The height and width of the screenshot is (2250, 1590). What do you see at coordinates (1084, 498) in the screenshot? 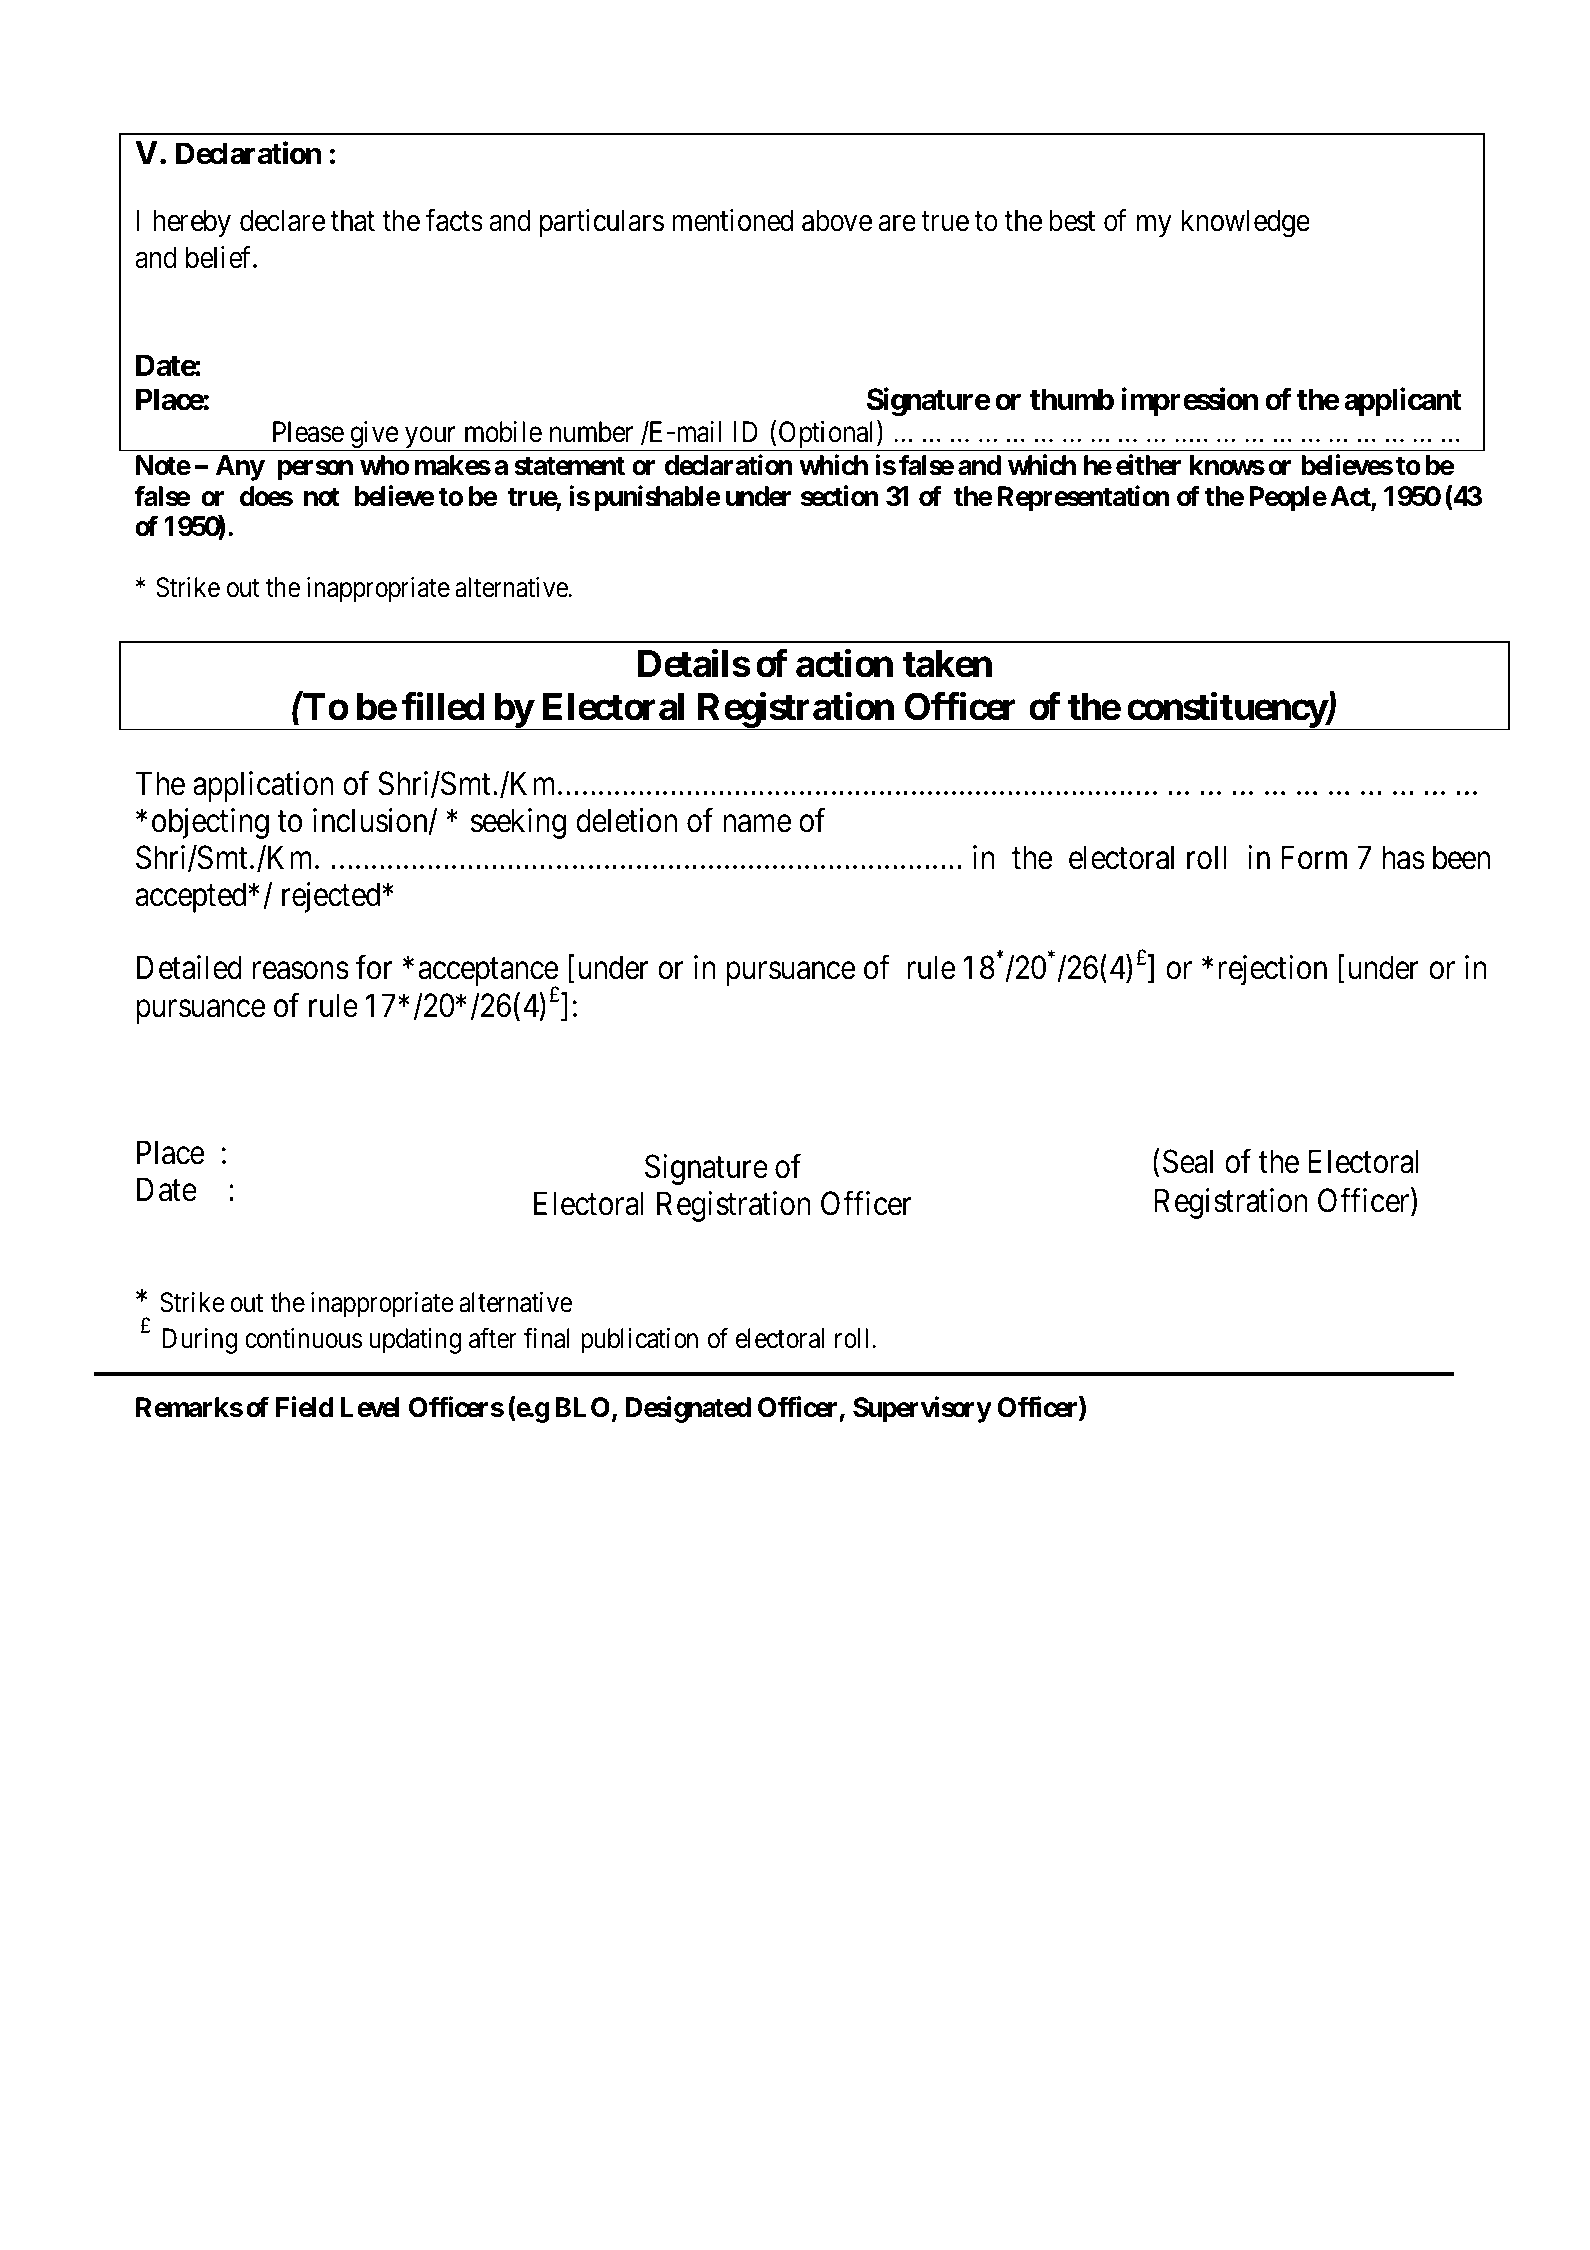
I see `Representation` at bounding box center [1084, 498].
